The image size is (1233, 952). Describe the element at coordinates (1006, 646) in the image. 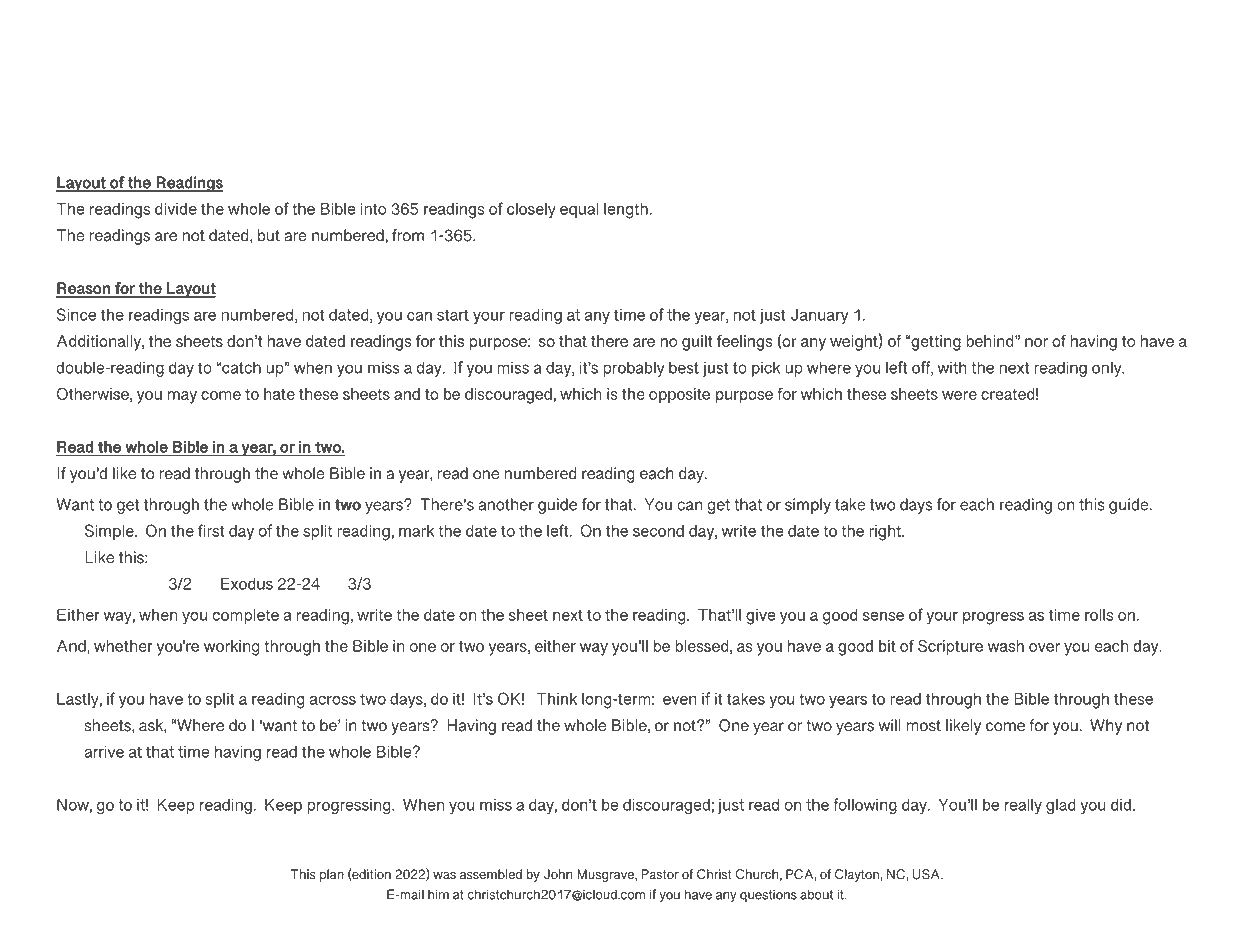

I see `wash` at that location.
